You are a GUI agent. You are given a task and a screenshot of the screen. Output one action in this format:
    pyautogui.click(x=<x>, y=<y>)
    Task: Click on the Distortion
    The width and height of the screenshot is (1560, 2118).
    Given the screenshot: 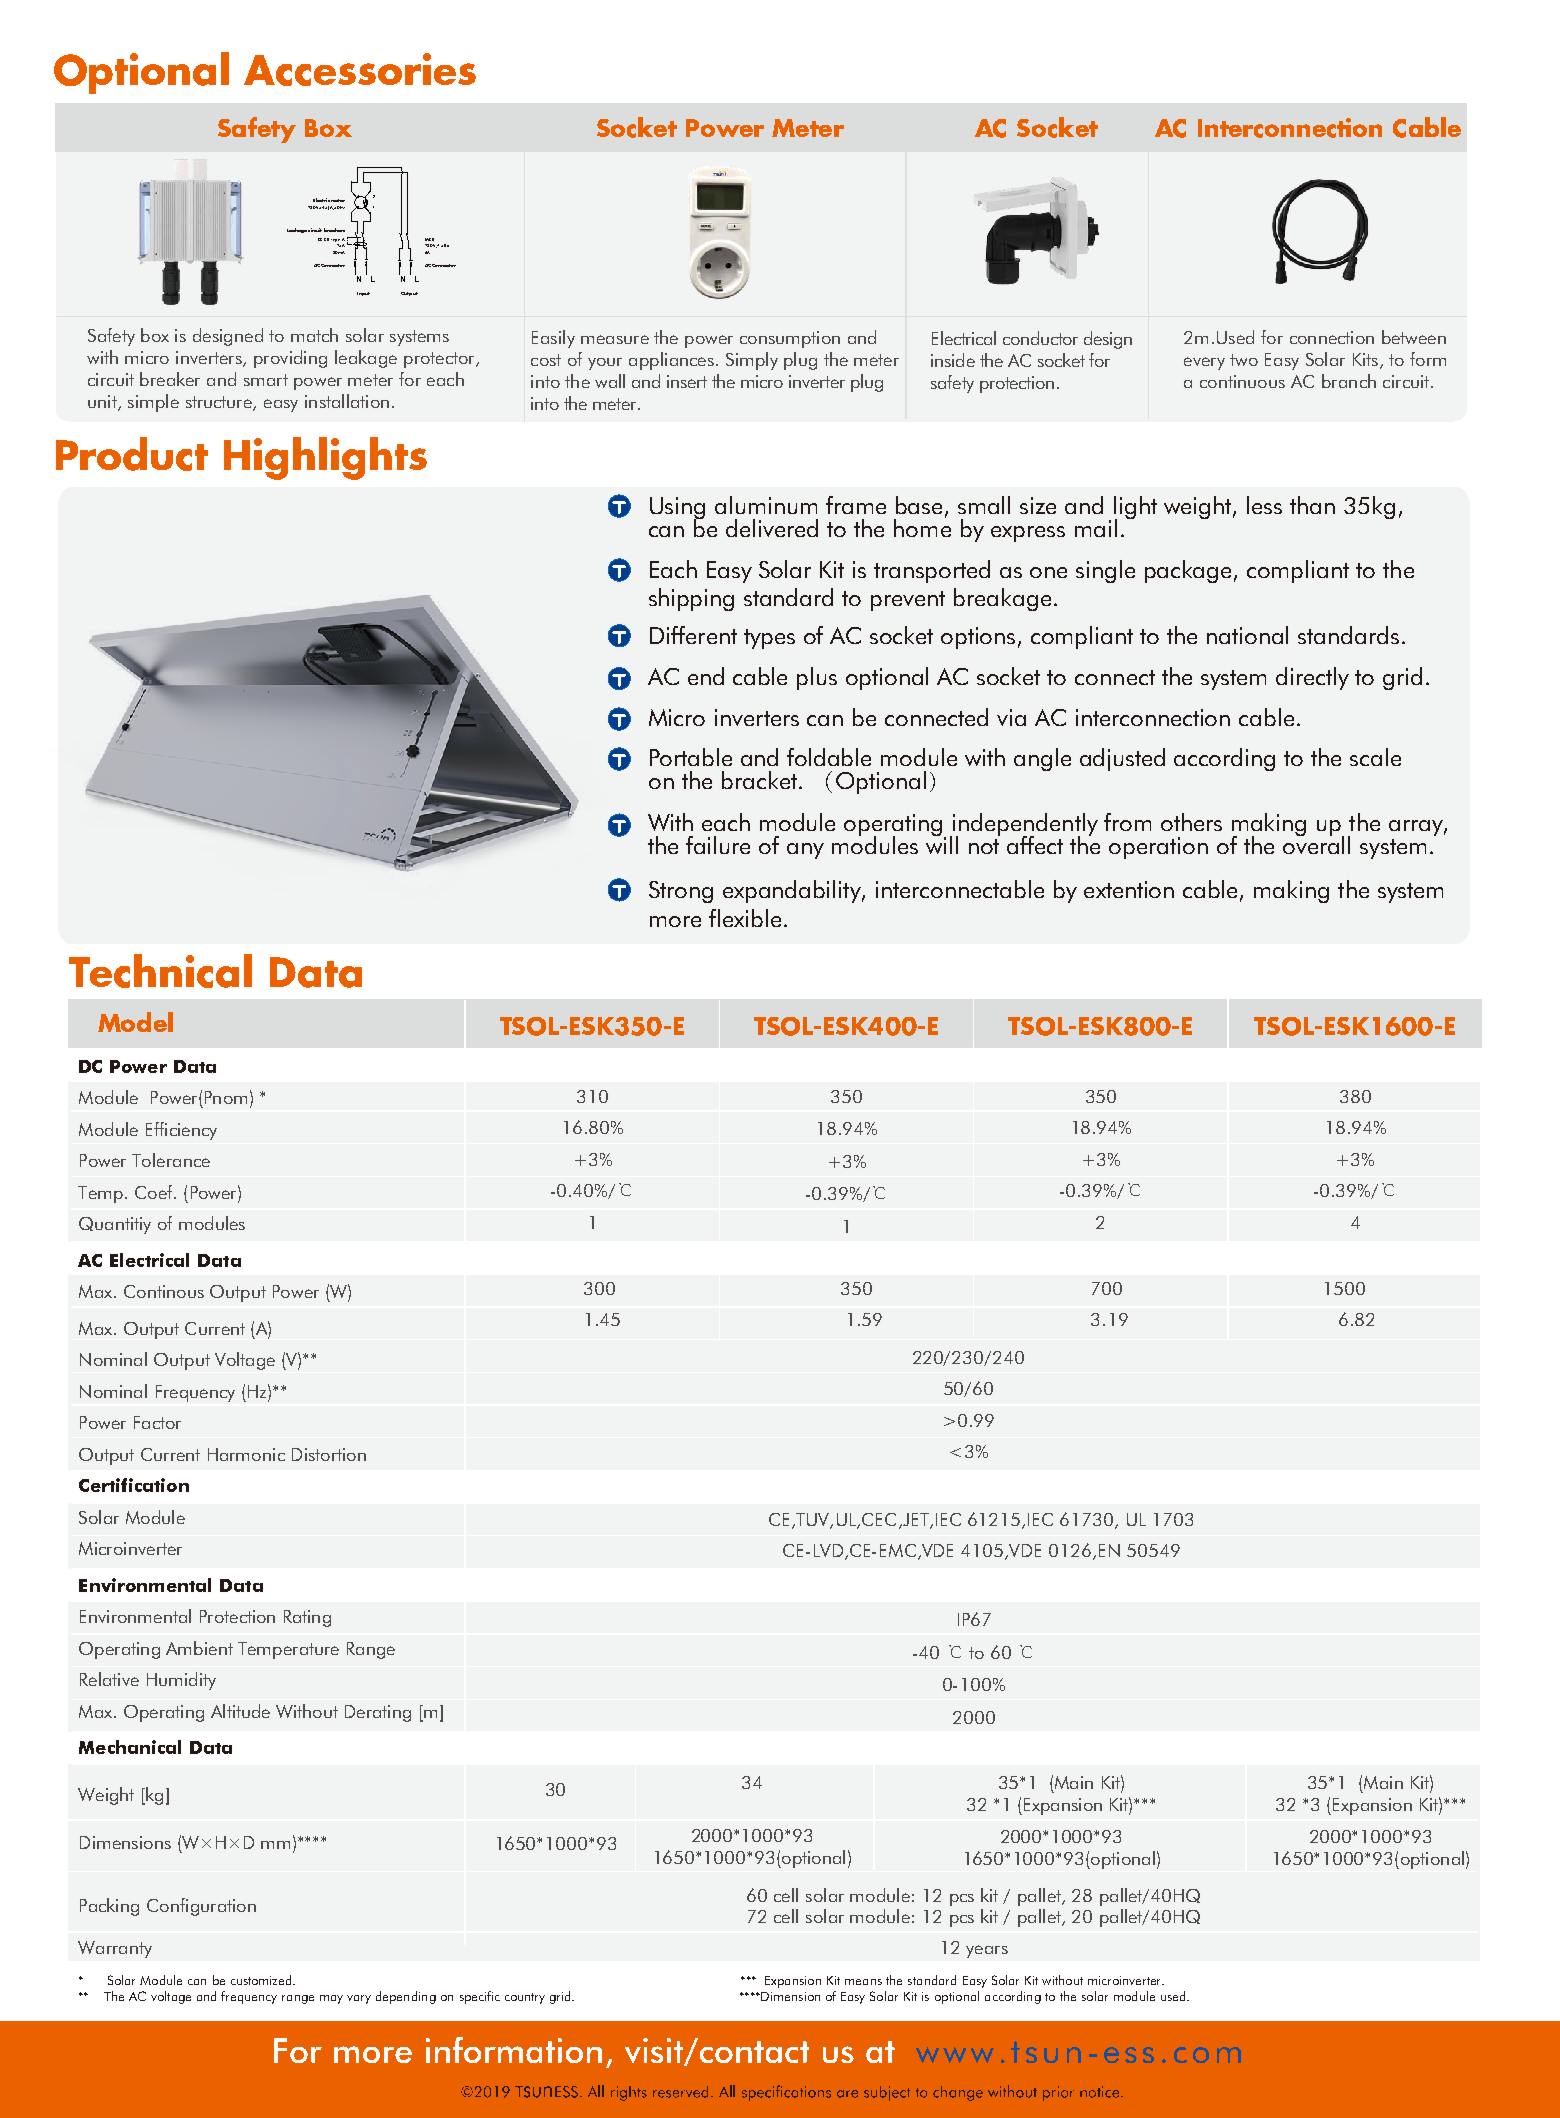 What is the action you would take?
    pyautogui.click(x=329, y=1454)
